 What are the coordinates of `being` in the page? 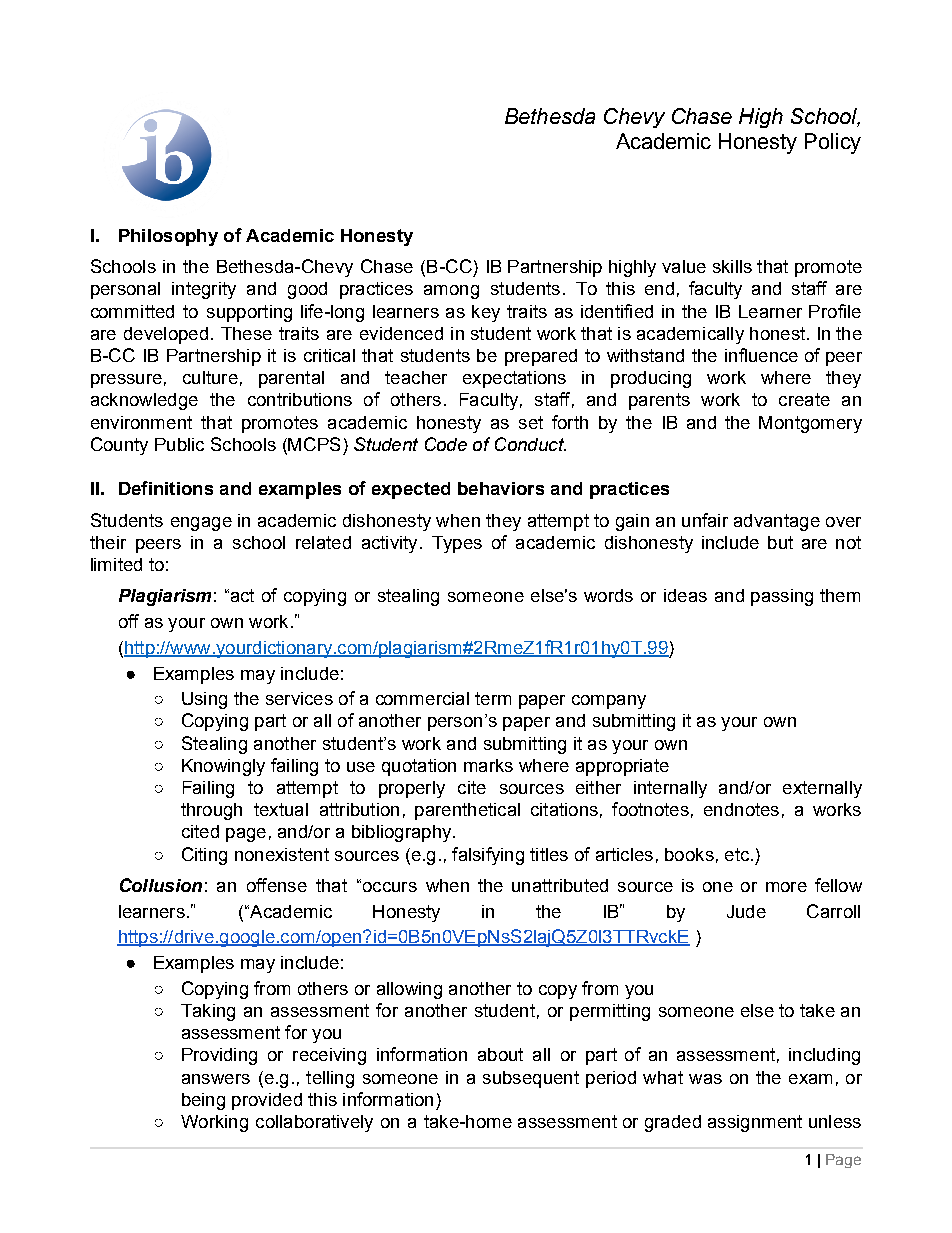 It's located at (203, 1101).
